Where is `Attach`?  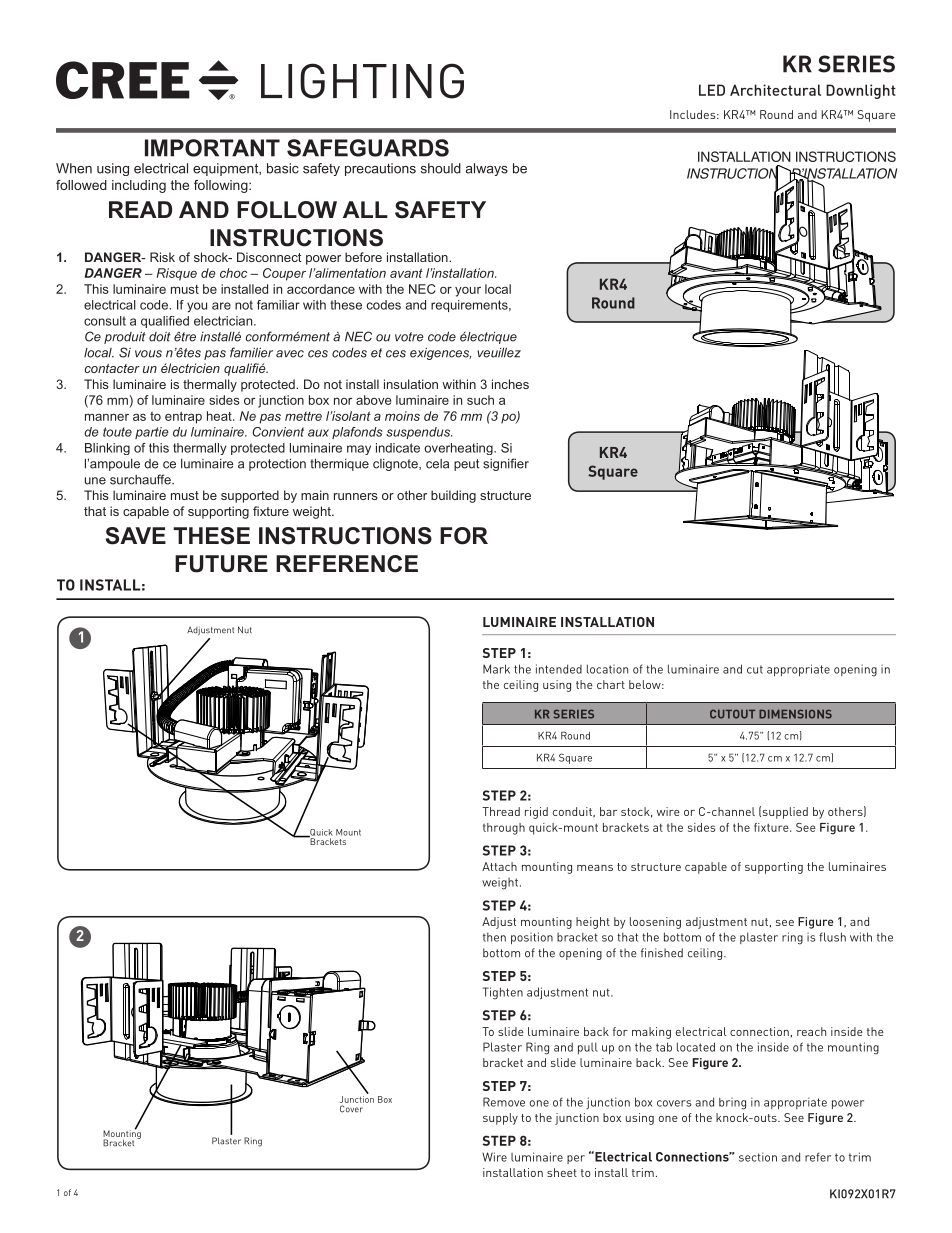 Attach is located at coordinates (499, 866).
